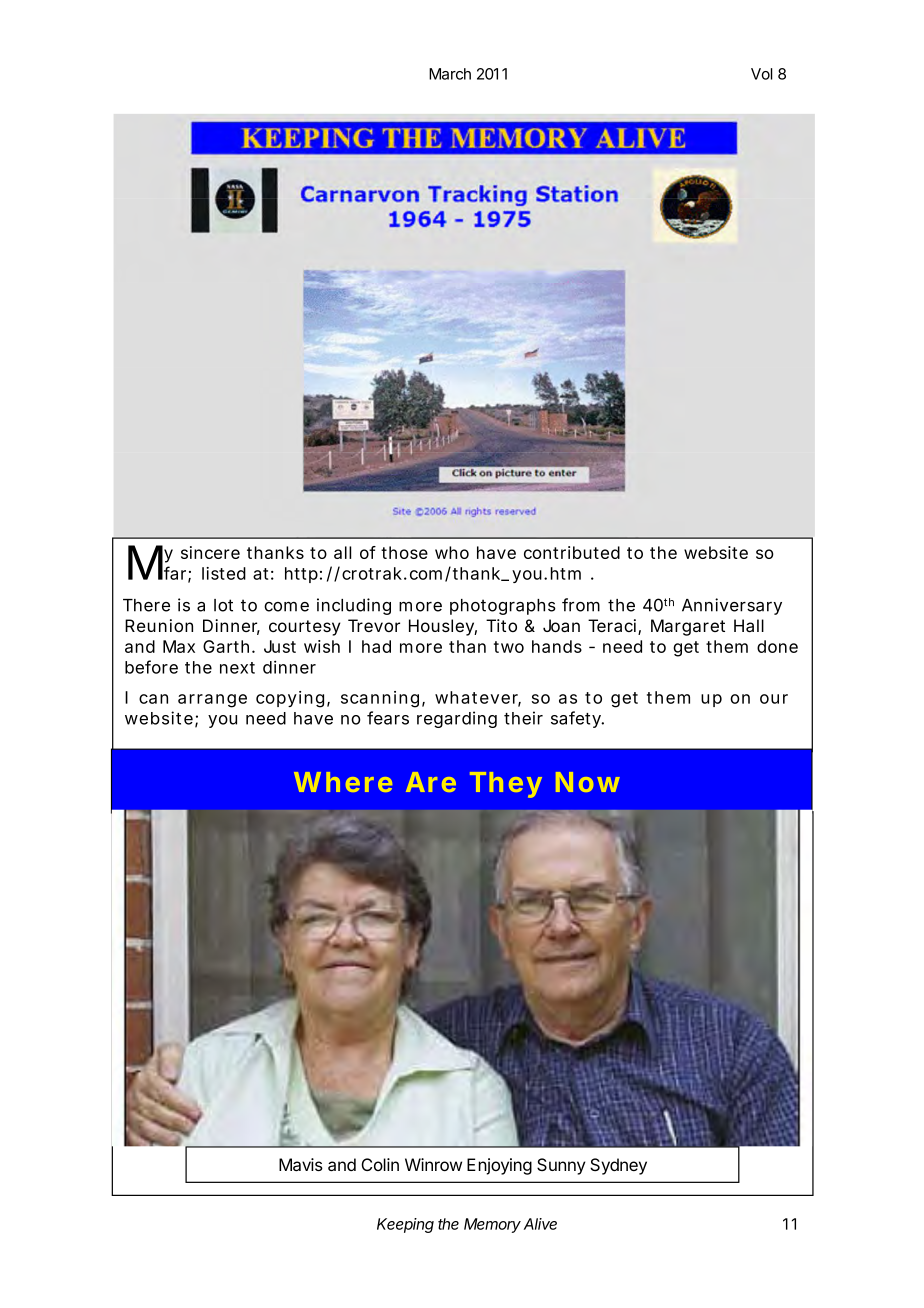 Image resolution: width=924 pixels, height=1308 pixels. Describe the element at coordinates (210, 552) in the page. I see `sincere` at that location.
